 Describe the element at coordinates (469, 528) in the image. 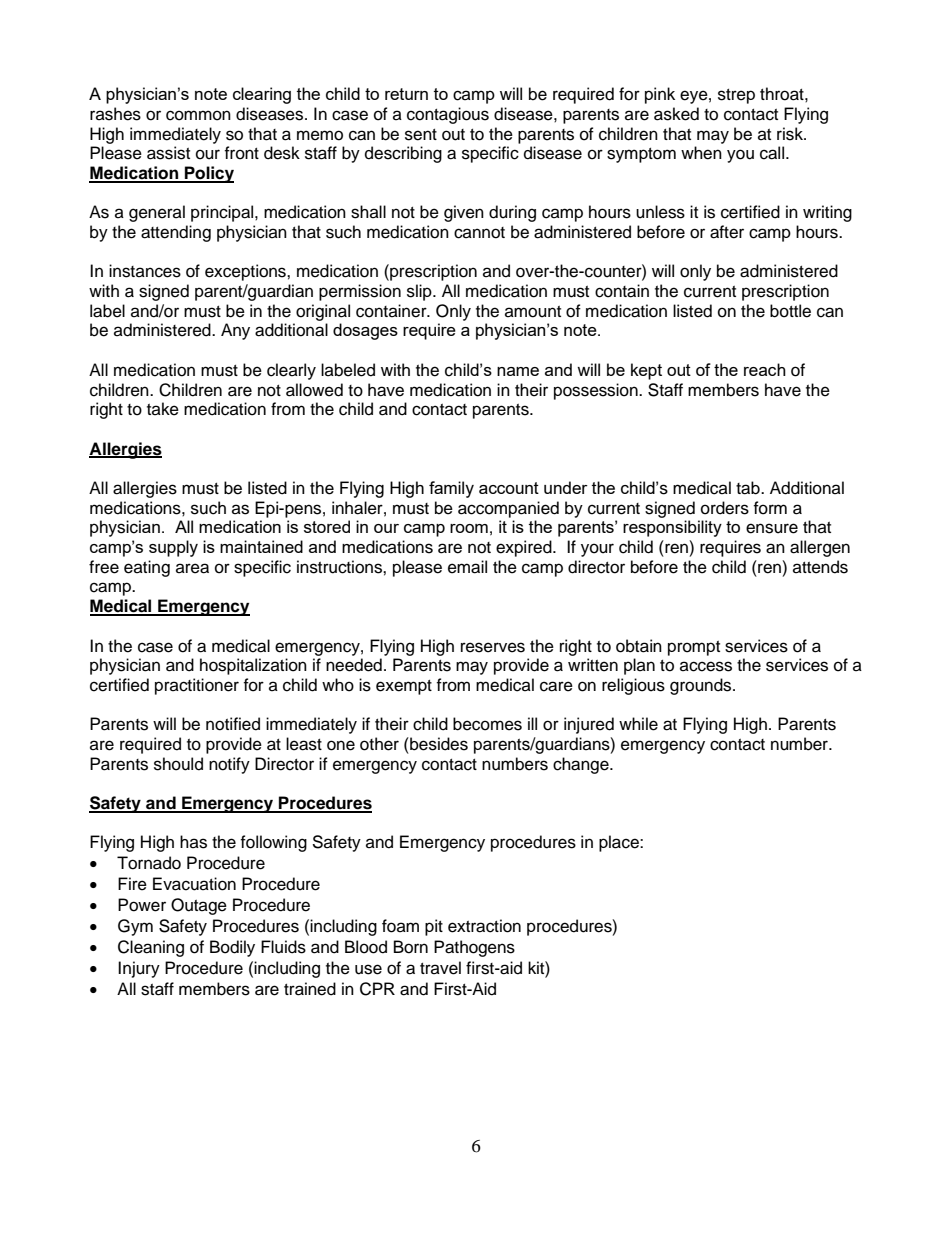

I see `room` at that location.
